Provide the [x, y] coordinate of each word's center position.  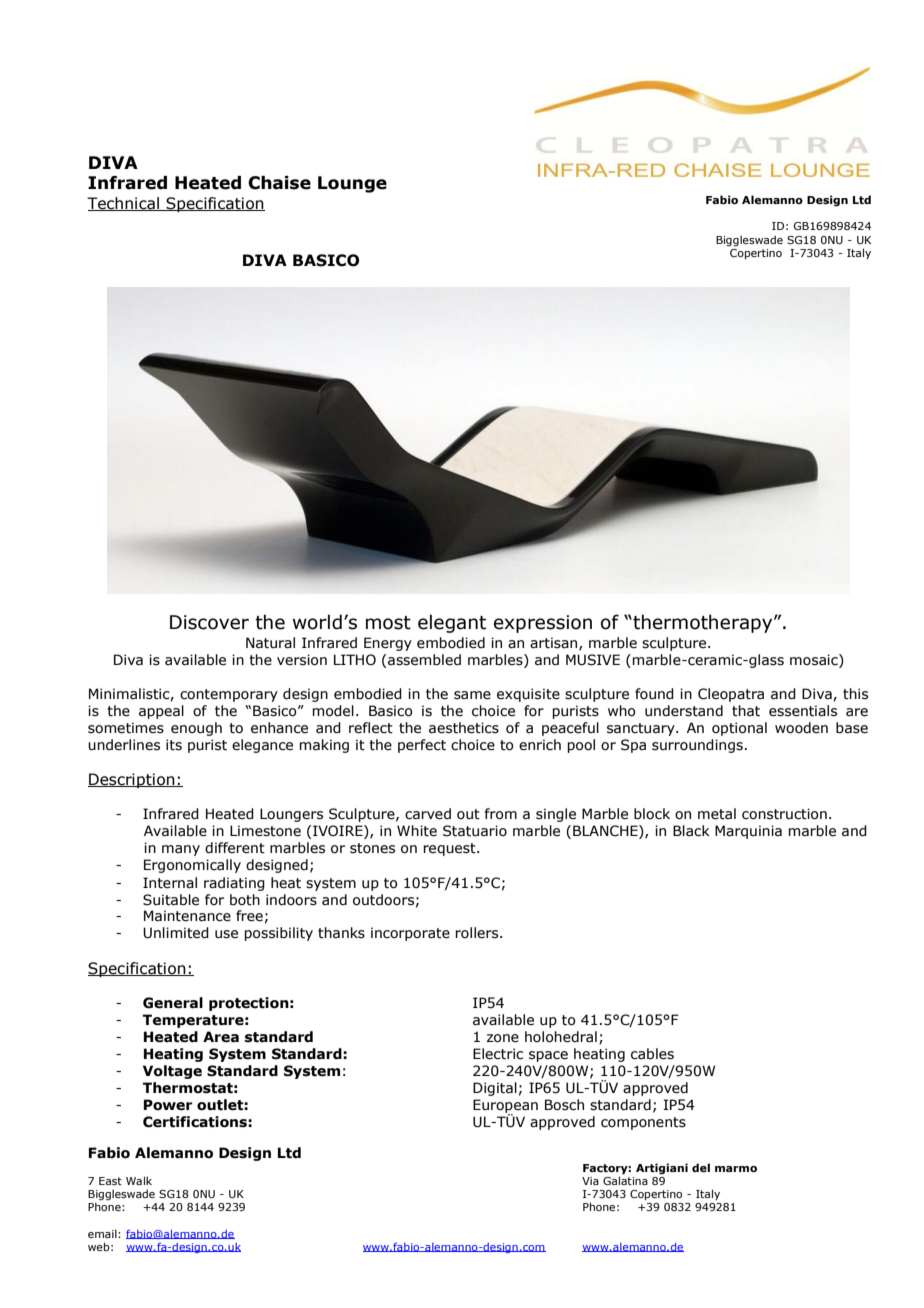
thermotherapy [703, 623]
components [643, 1123]
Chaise [279, 183]
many [181, 850]
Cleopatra [731, 695]
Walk [139, 1180]
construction [784, 814]
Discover [209, 622]
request [450, 849]
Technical [124, 204]
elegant [452, 623]
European [505, 1107]
